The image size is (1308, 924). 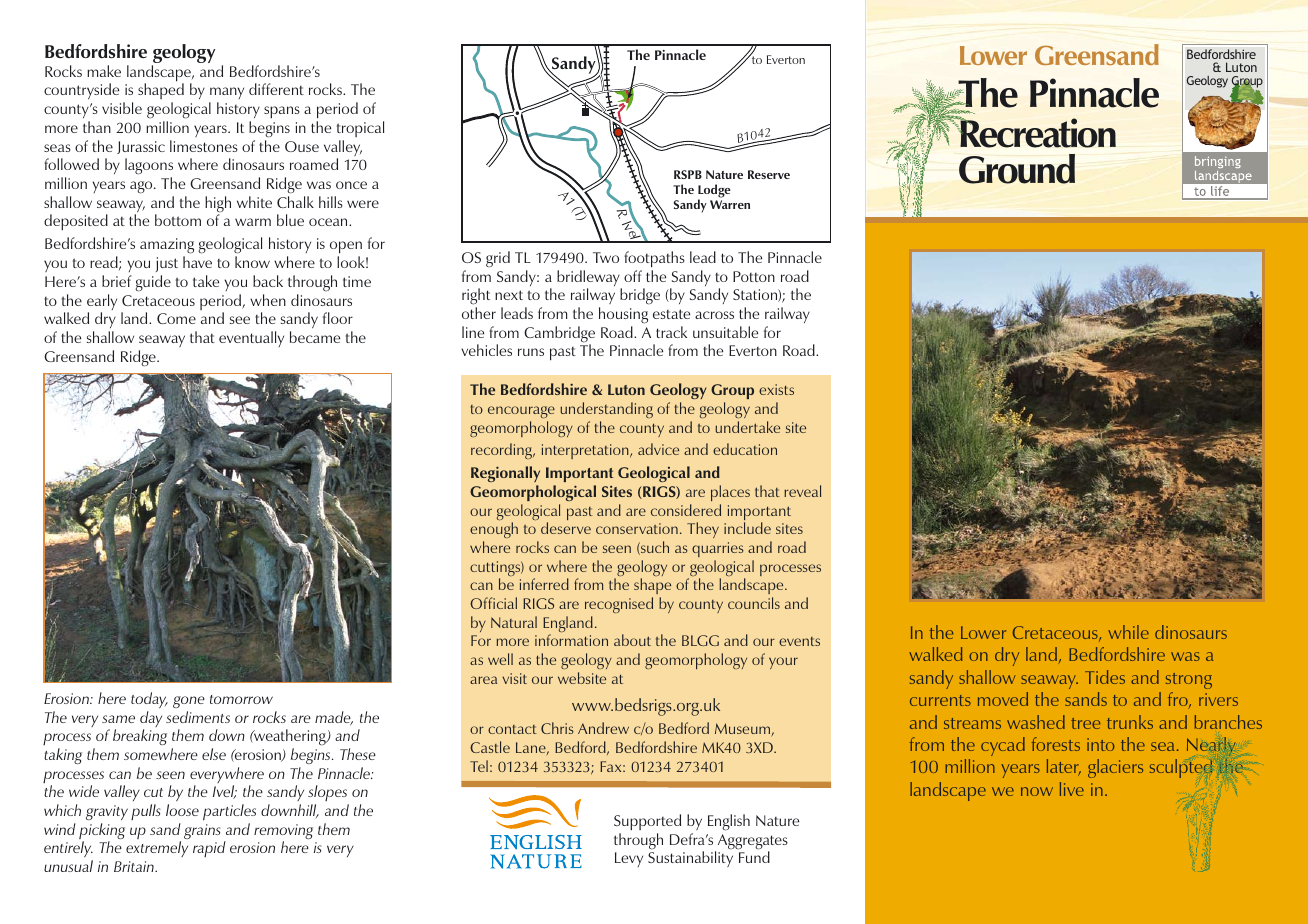 I want to click on recognised, so click(x=619, y=605).
